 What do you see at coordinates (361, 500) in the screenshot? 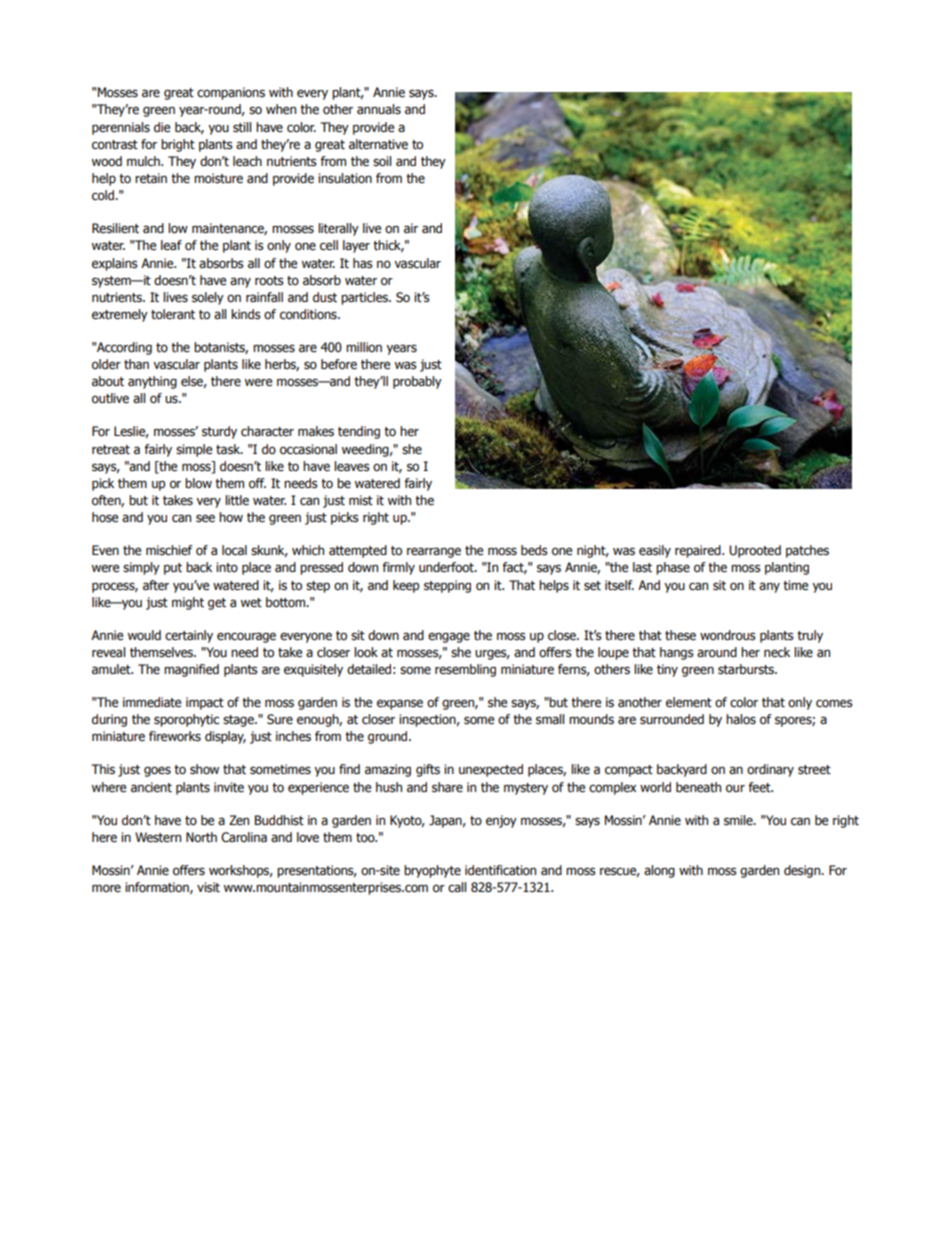
I see `mist` at bounding box center [361, 500].
